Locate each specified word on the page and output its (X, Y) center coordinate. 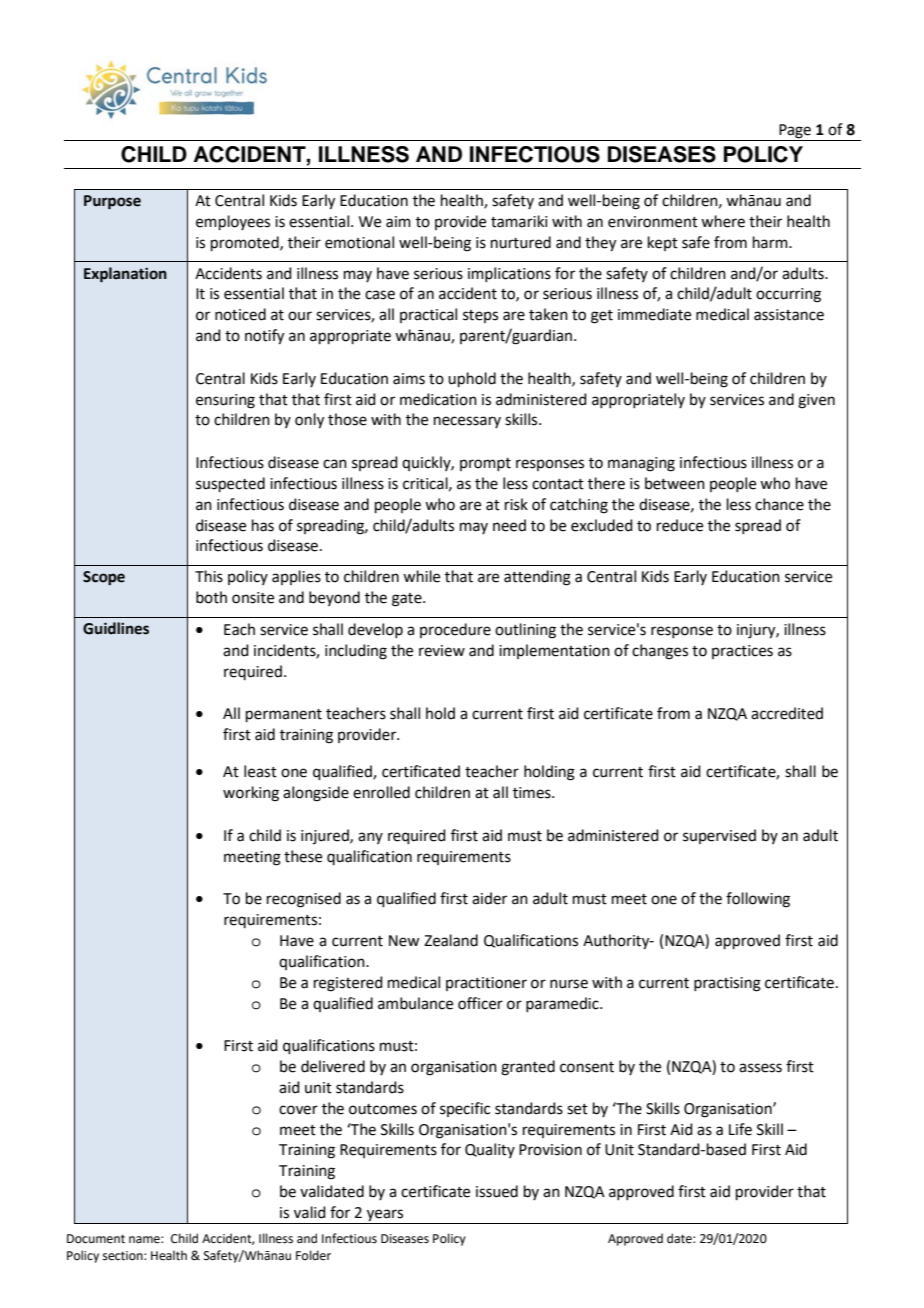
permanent (284, 715)
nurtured (521, 242)
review (442, 651)
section (124, 1256)
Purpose (112, 202)
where (723, 221)
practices (742, 652)
